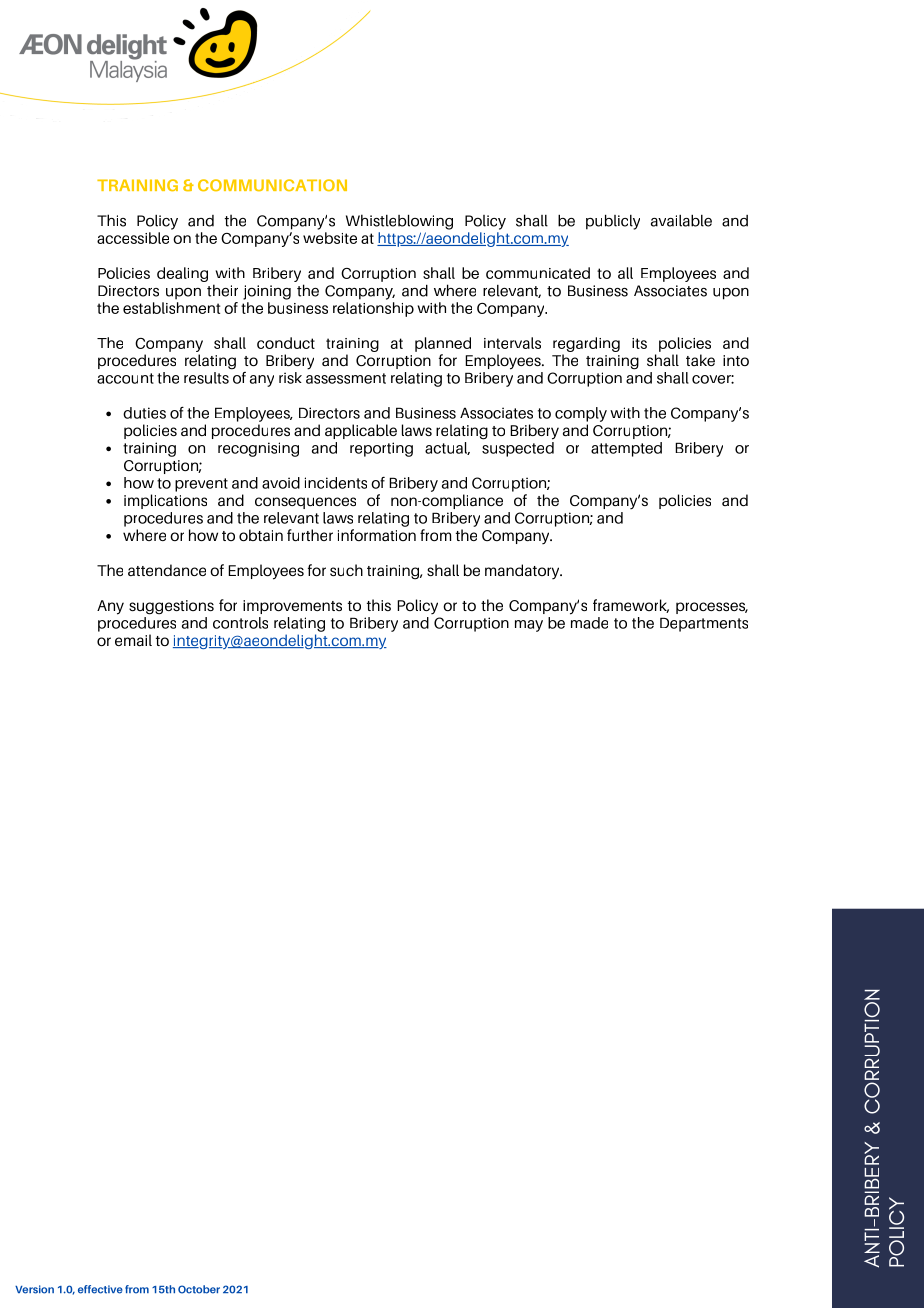  Describe the element at coordinates (199, 1289) in the screenshot. I see `October` at that location.
